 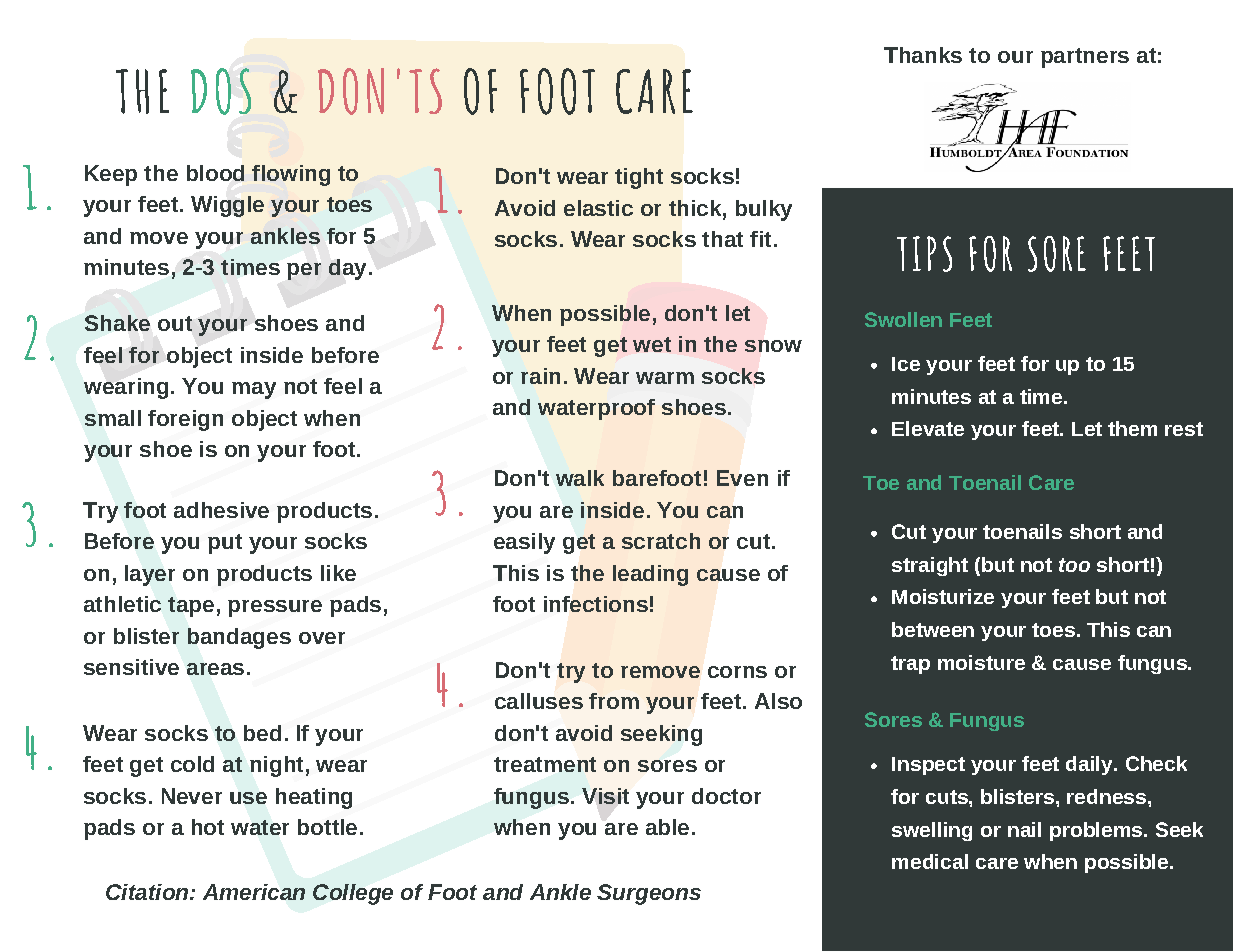 I want to click on adhesive, so click(x=221, y=510).
